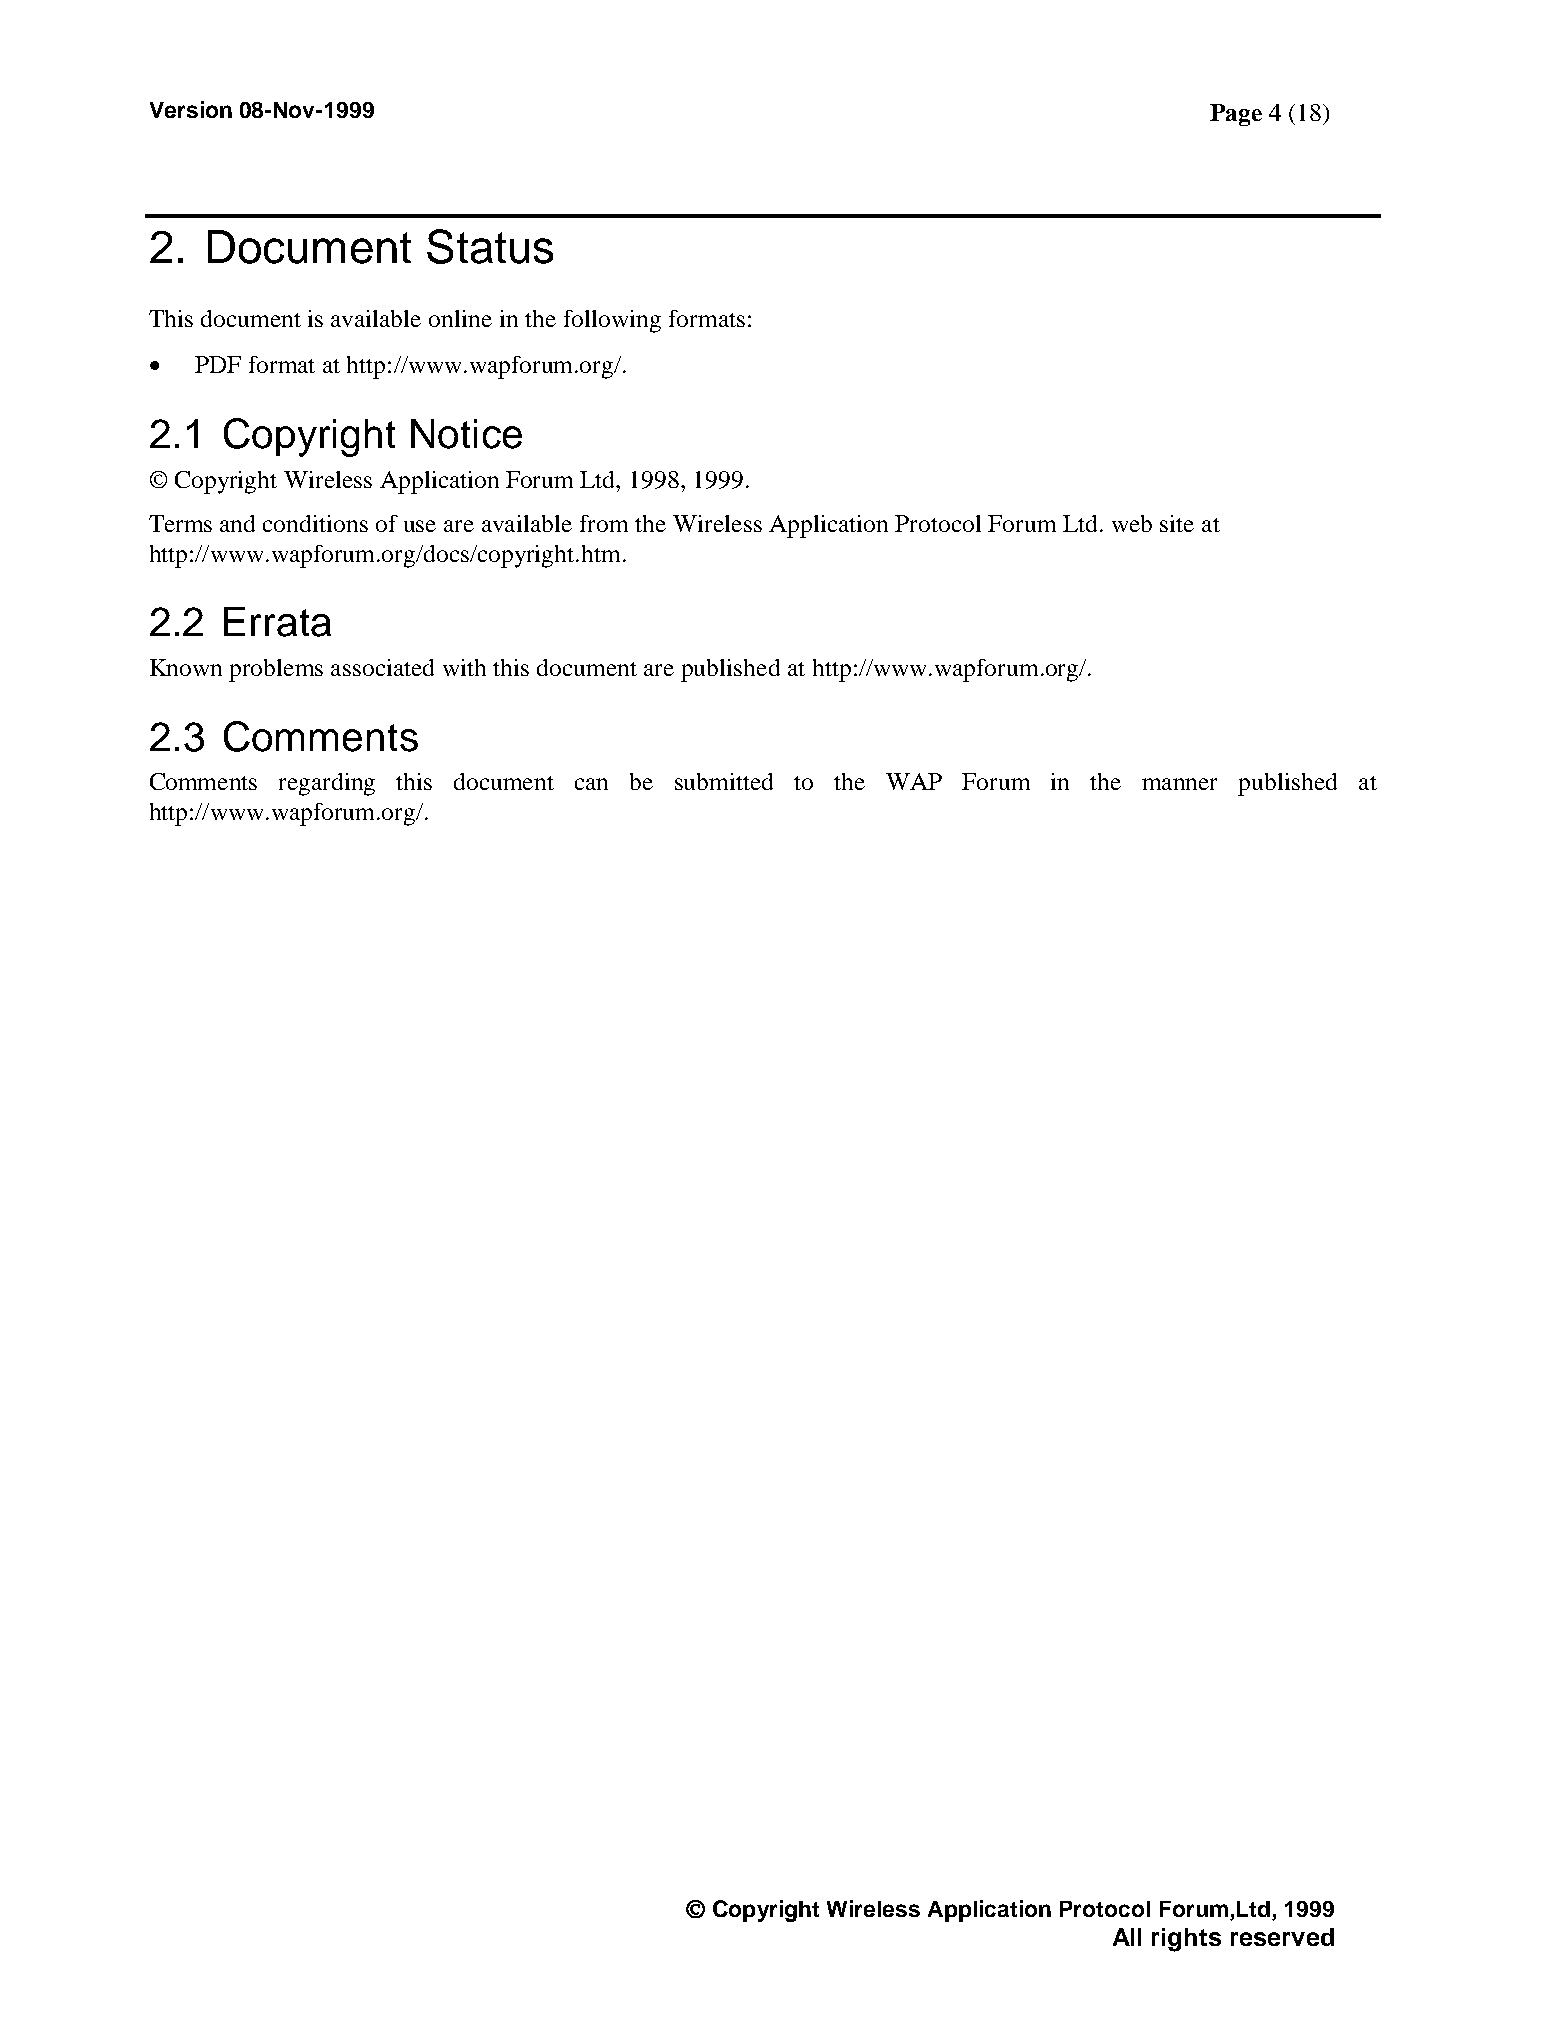  Describe the element at coordinates (591, 784) in the screenshot. I see `can` at that location.
